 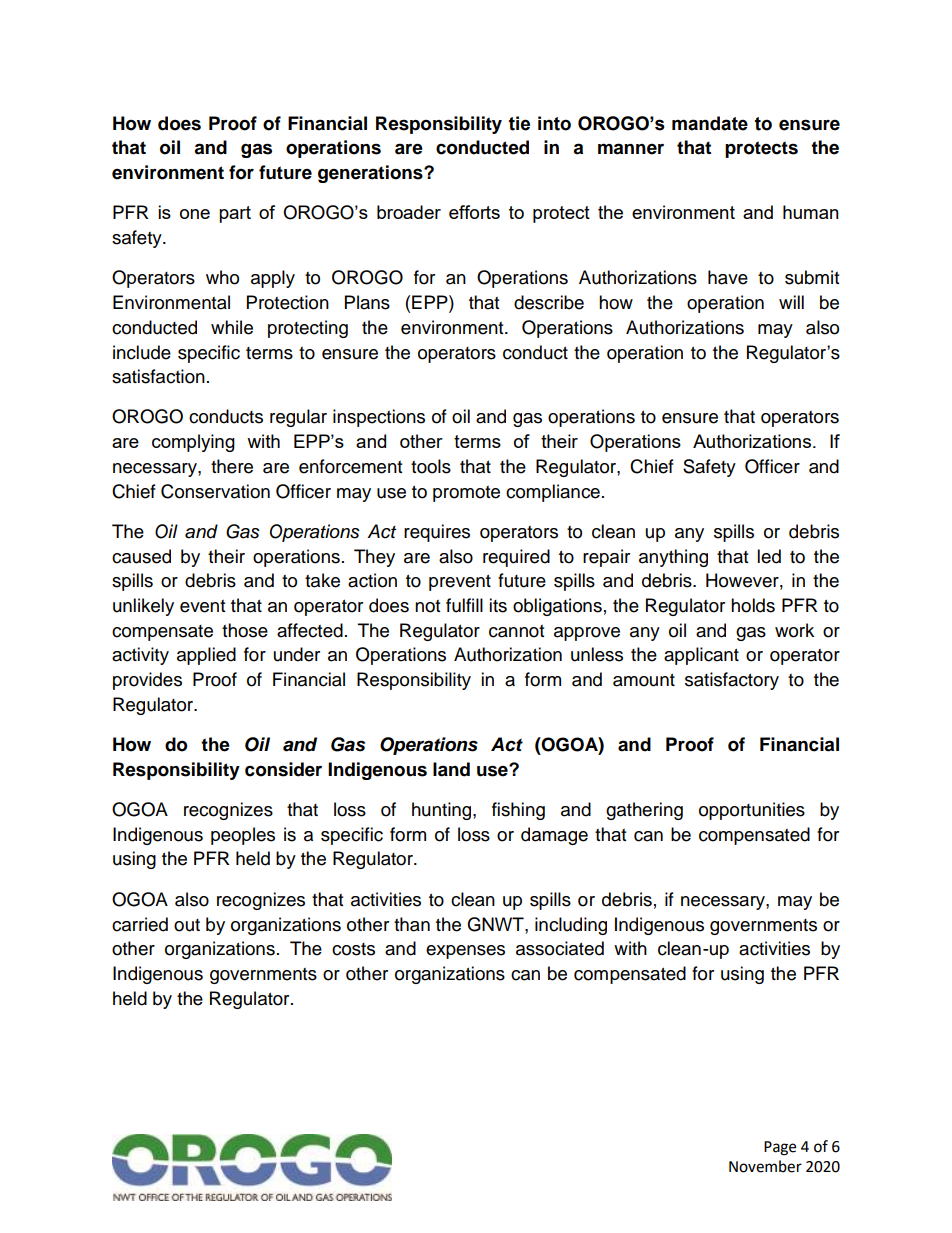 What do you see at coordinates (474, 212) in the screenshot?
I see `efforts` at bounding box center [474, 212].
